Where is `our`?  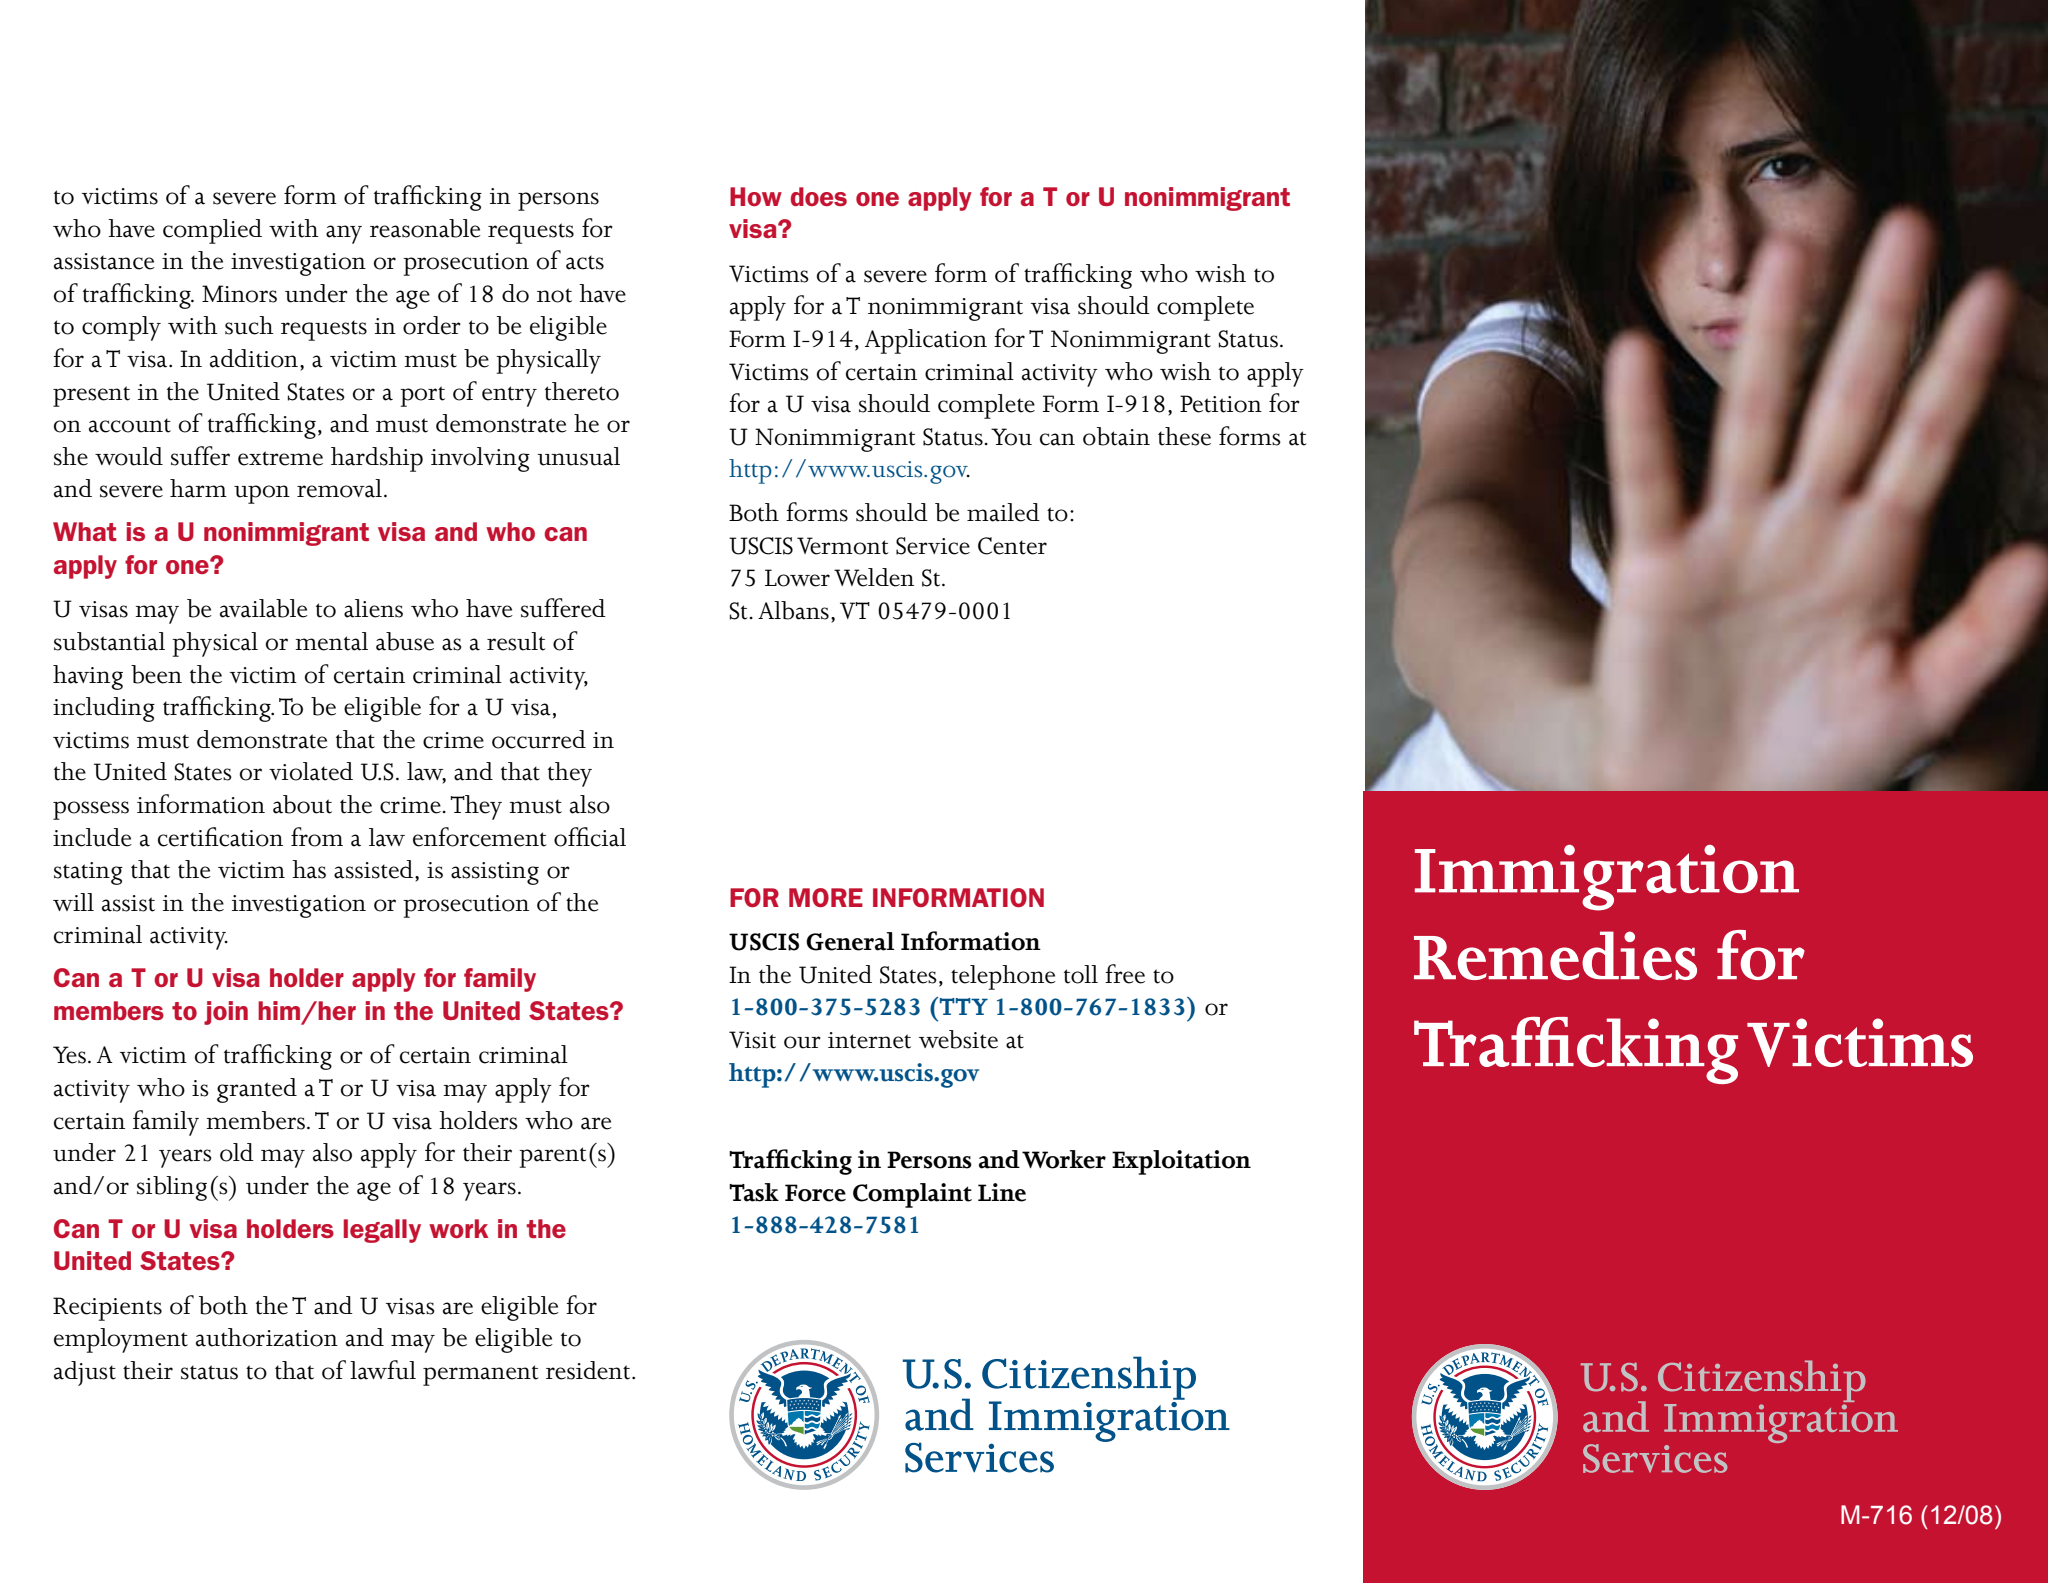
our is located at coordinates (802, 1042).
